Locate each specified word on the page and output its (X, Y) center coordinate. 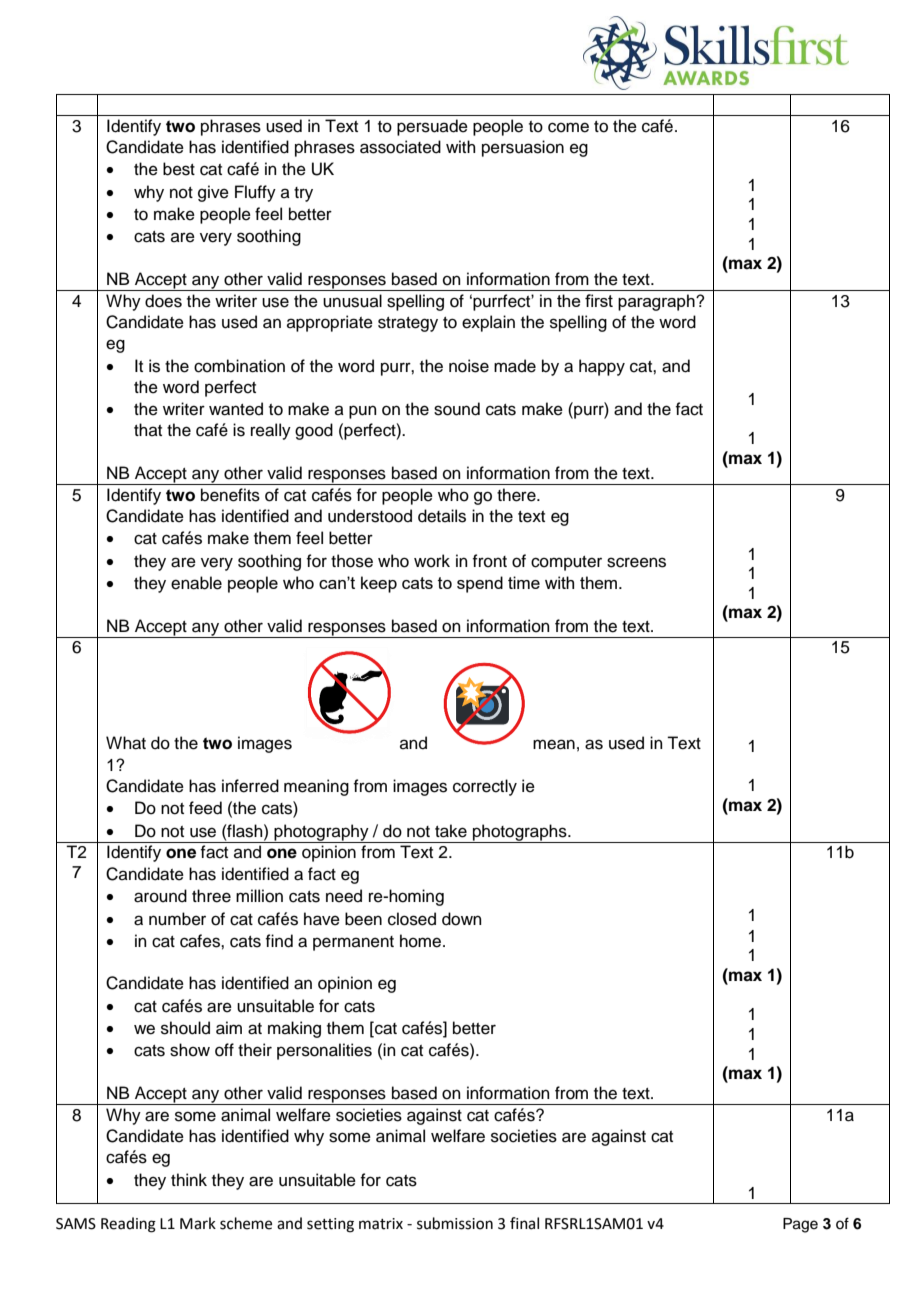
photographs (520, 833)
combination (239, 366)
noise (469, 366)
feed (205, 808)
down (462, 919)
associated (400, 147)
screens (636, 562)
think (189, 1179)
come (568, 127)
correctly (485, 787)
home (422, 941)
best (179, 169)
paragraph (657, 302)
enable (196, 583)
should (185, 1028)
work (432, 561)
